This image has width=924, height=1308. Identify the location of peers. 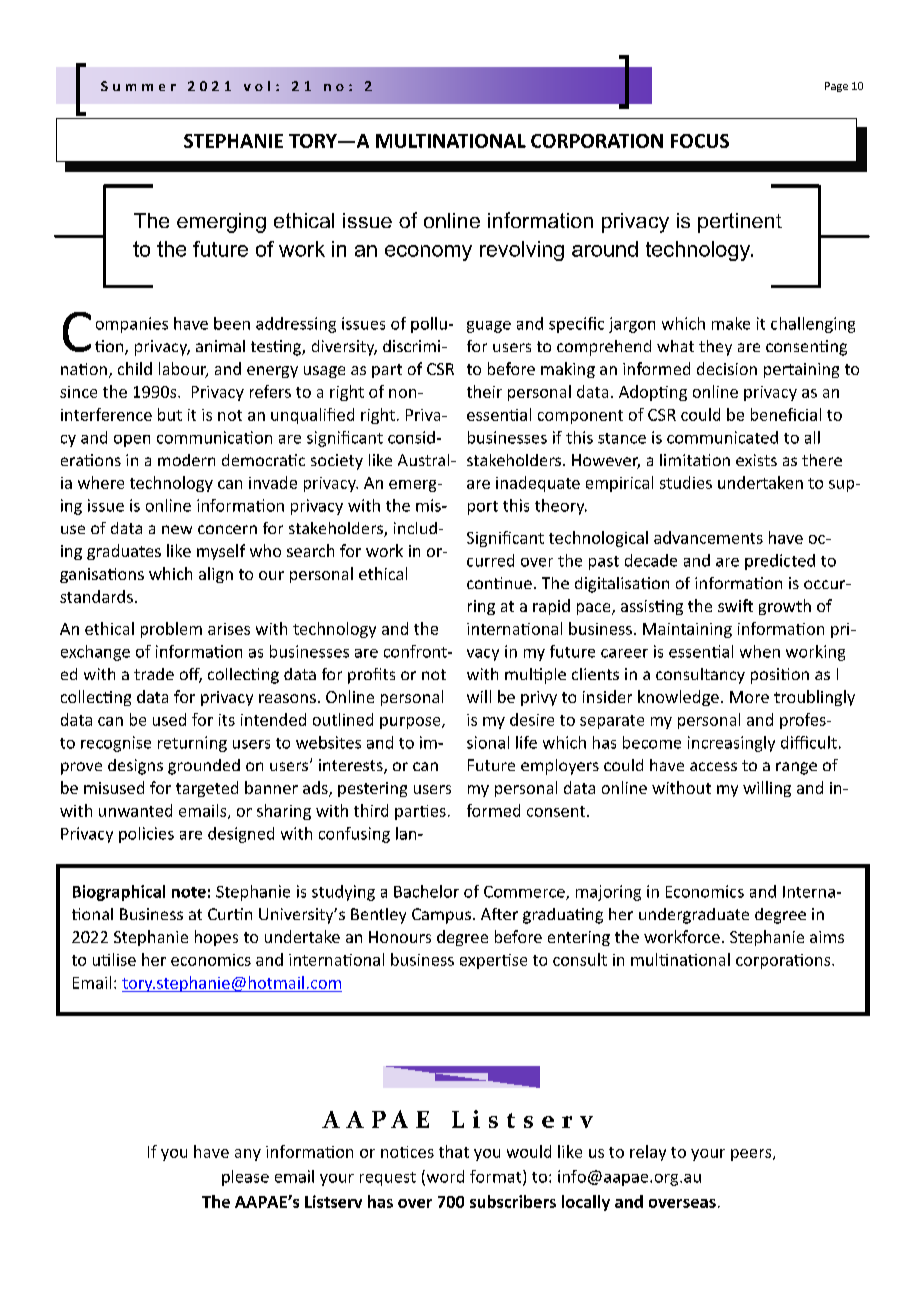
(752, 1155).
